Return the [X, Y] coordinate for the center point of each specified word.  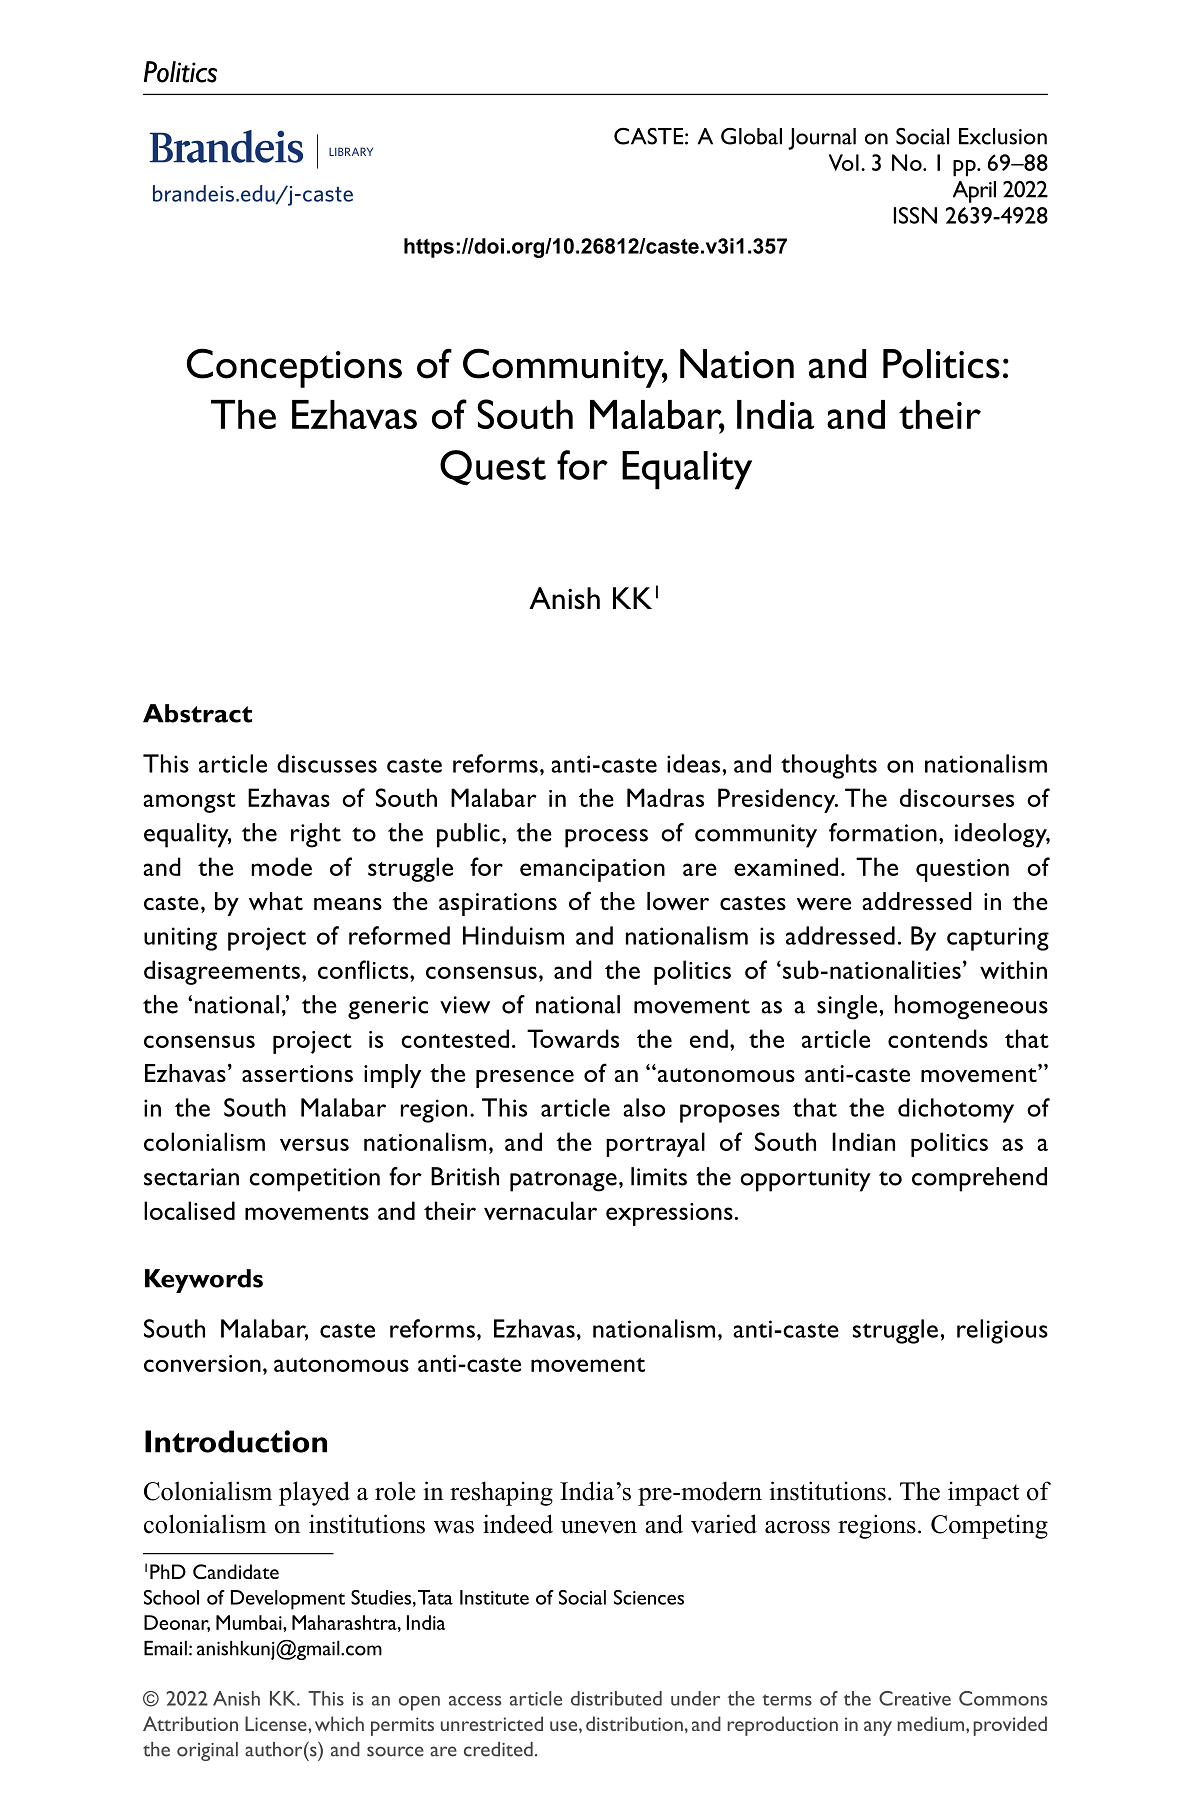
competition [314, 1180]
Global [751, 136]
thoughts [829, 766]
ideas [693, 763]
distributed [616, 1698]
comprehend [979, 1179]
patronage [563, 1181]
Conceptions [294, 368]
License [277, 1723]
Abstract [197, 713]
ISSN [915, 215]
